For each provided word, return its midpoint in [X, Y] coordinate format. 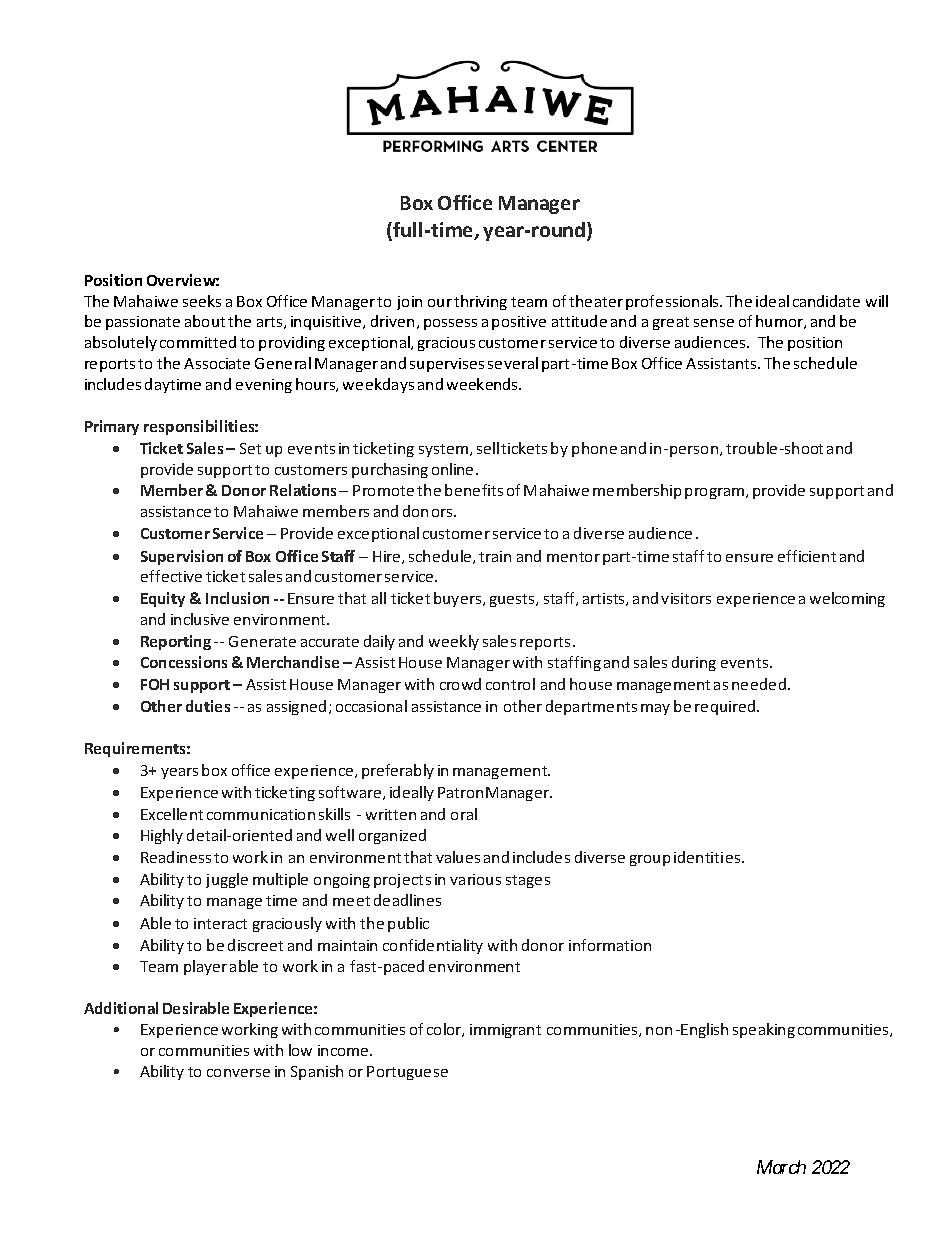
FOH [155, 684]
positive [519, 323]
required [726, 707]
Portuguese [407, 1073]
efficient [807, 556]
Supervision [182, 557]
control [510, 684]
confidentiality [433, 946]
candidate [826, 301]
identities [708, 857]
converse [238, 1073]
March [781, 1167]
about [205, 321]
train [495, 556]
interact [220, 923]
